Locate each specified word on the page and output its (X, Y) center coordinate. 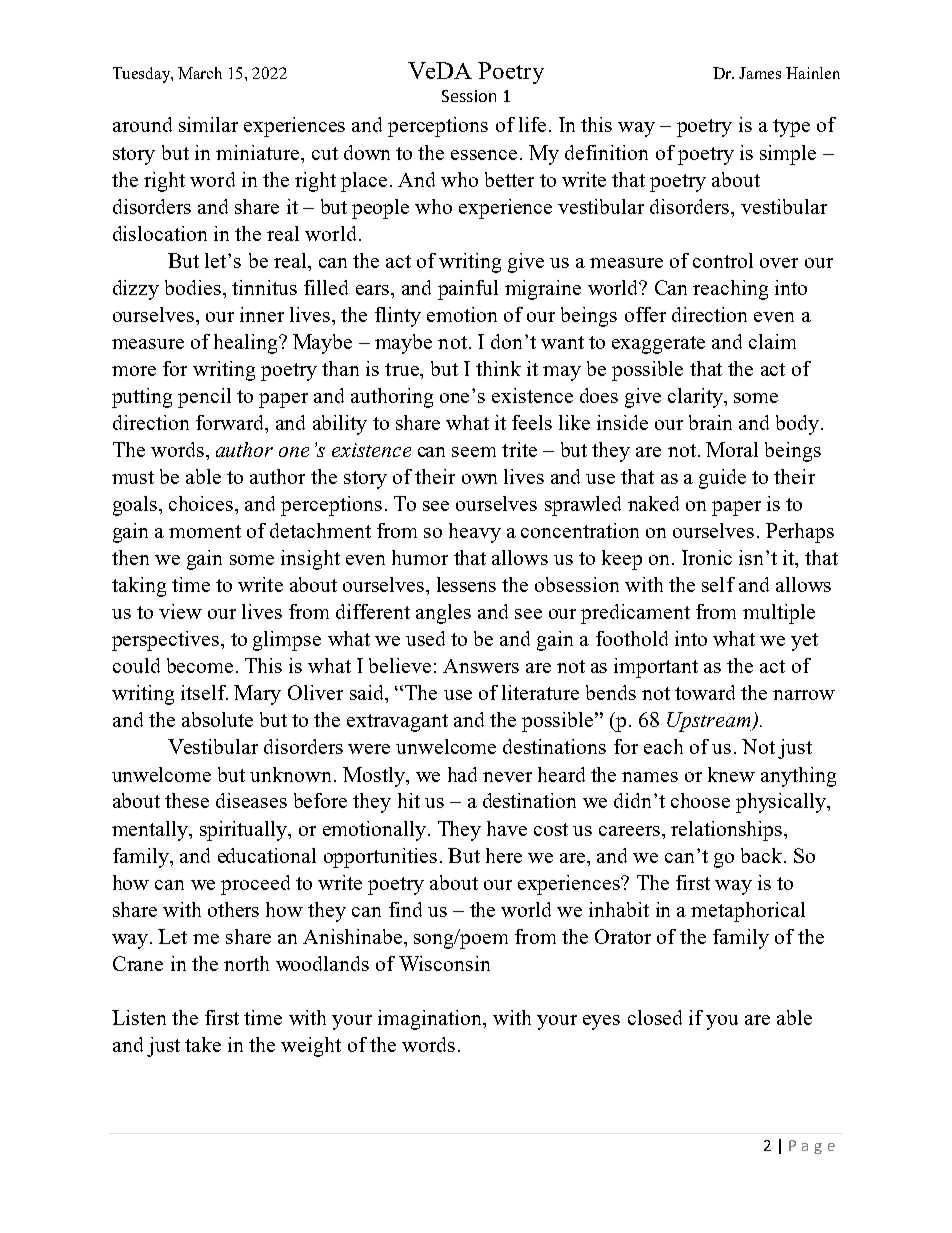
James (760, 73)
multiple (779, 614)
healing (247, 344)
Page (812, 1147)
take (203, 1044)
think (498, 368)
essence (484, 155)
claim (772, 341)
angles (443, 614)
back (761, 855)
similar (208, 124)
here (504, 855)
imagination (431, 1020)
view (180, 611)
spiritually (245, 831)
